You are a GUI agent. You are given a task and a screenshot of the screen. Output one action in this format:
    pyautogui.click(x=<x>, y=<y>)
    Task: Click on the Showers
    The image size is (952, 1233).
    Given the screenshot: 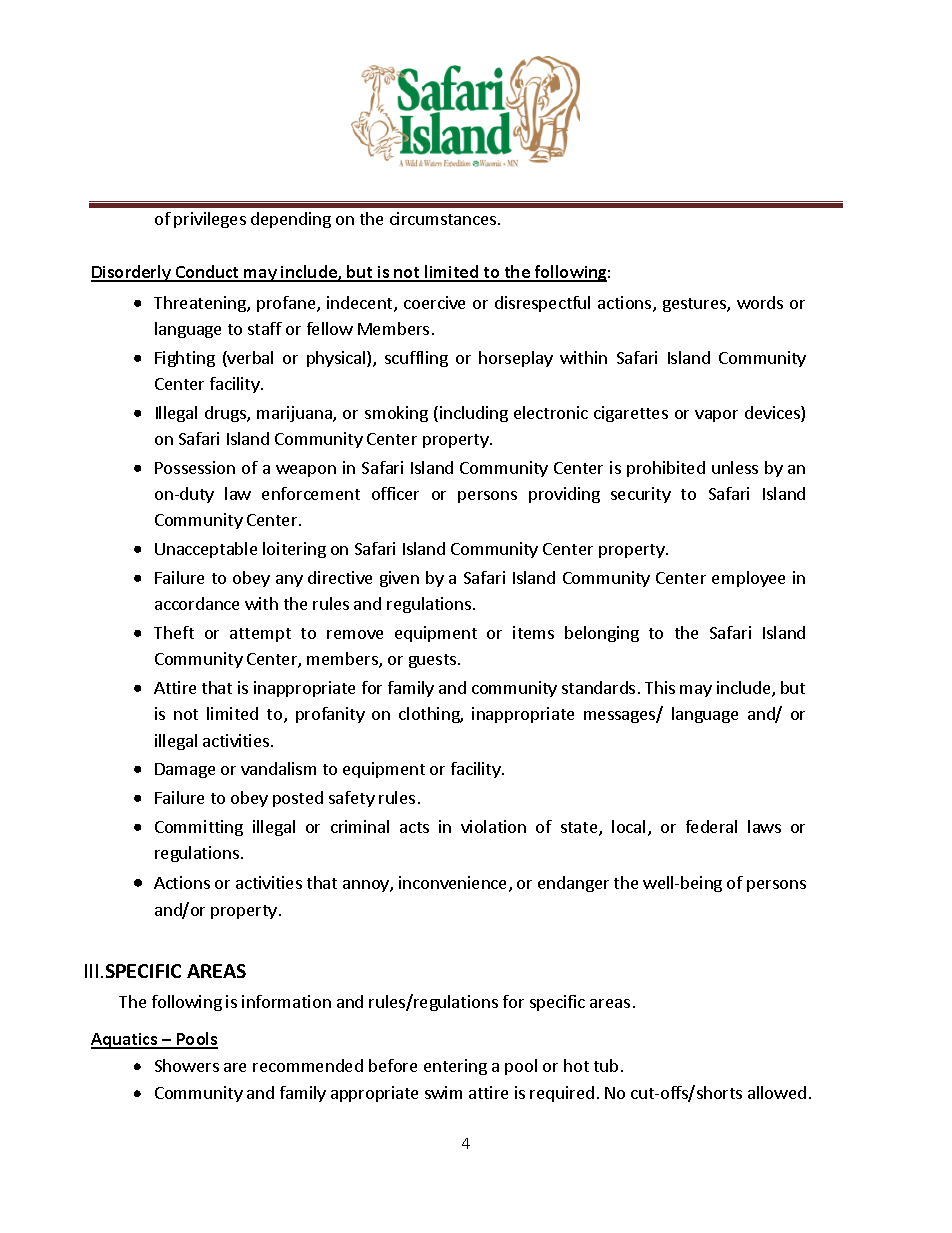 What is the action you would take?
    pyautogui.click(x=187, y=1065)
